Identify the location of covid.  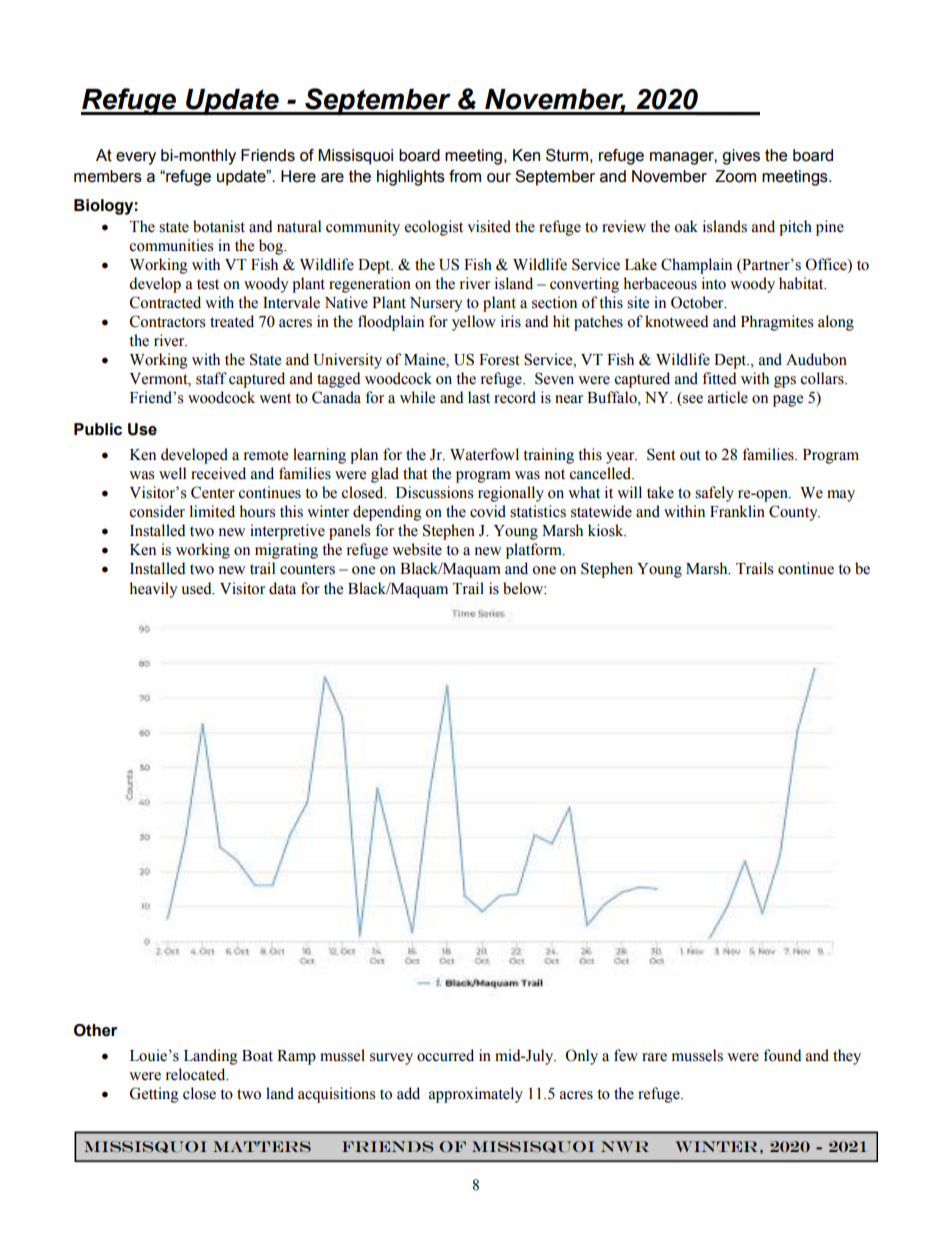
(488, 511).
